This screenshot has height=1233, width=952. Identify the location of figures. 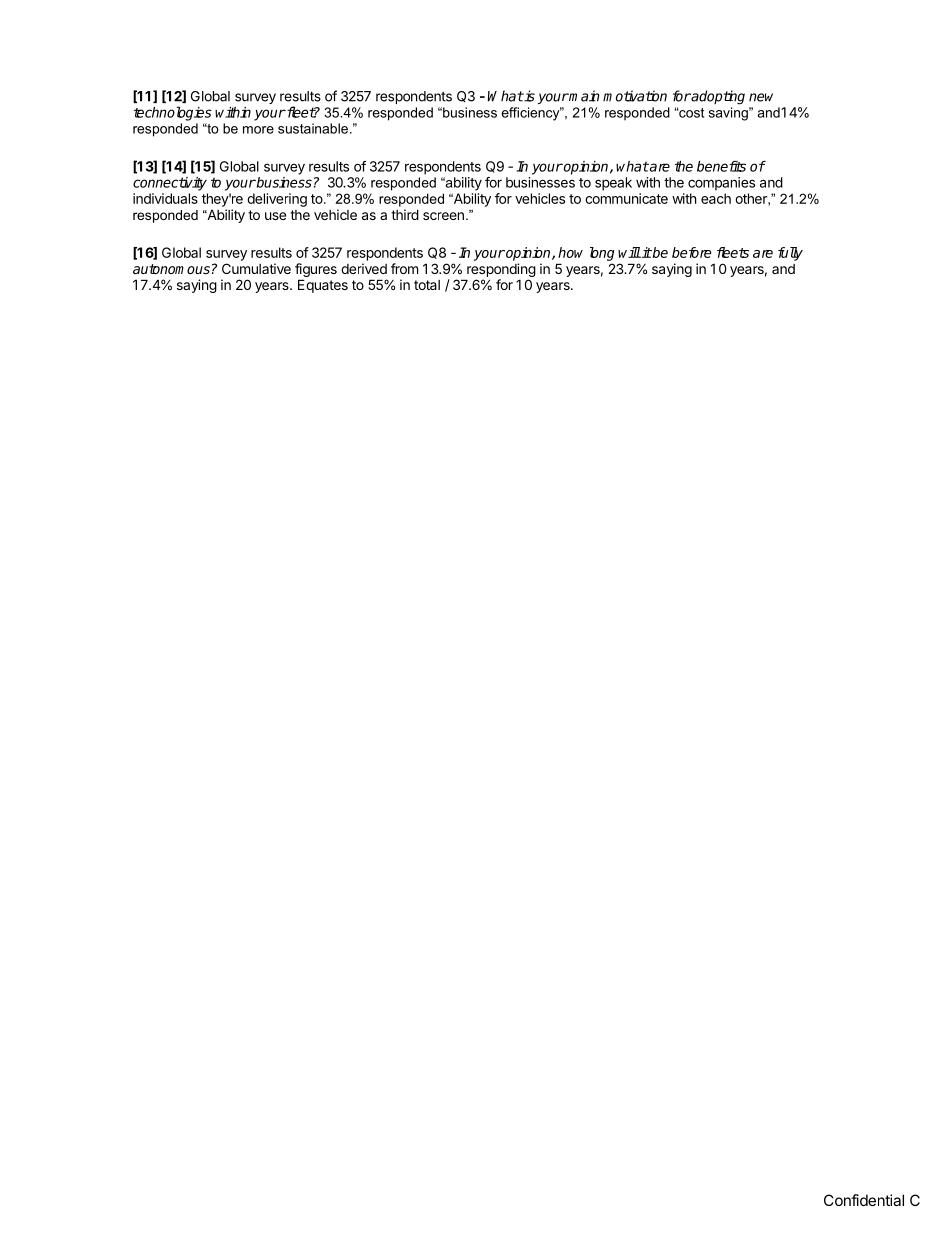
(316, 270).
